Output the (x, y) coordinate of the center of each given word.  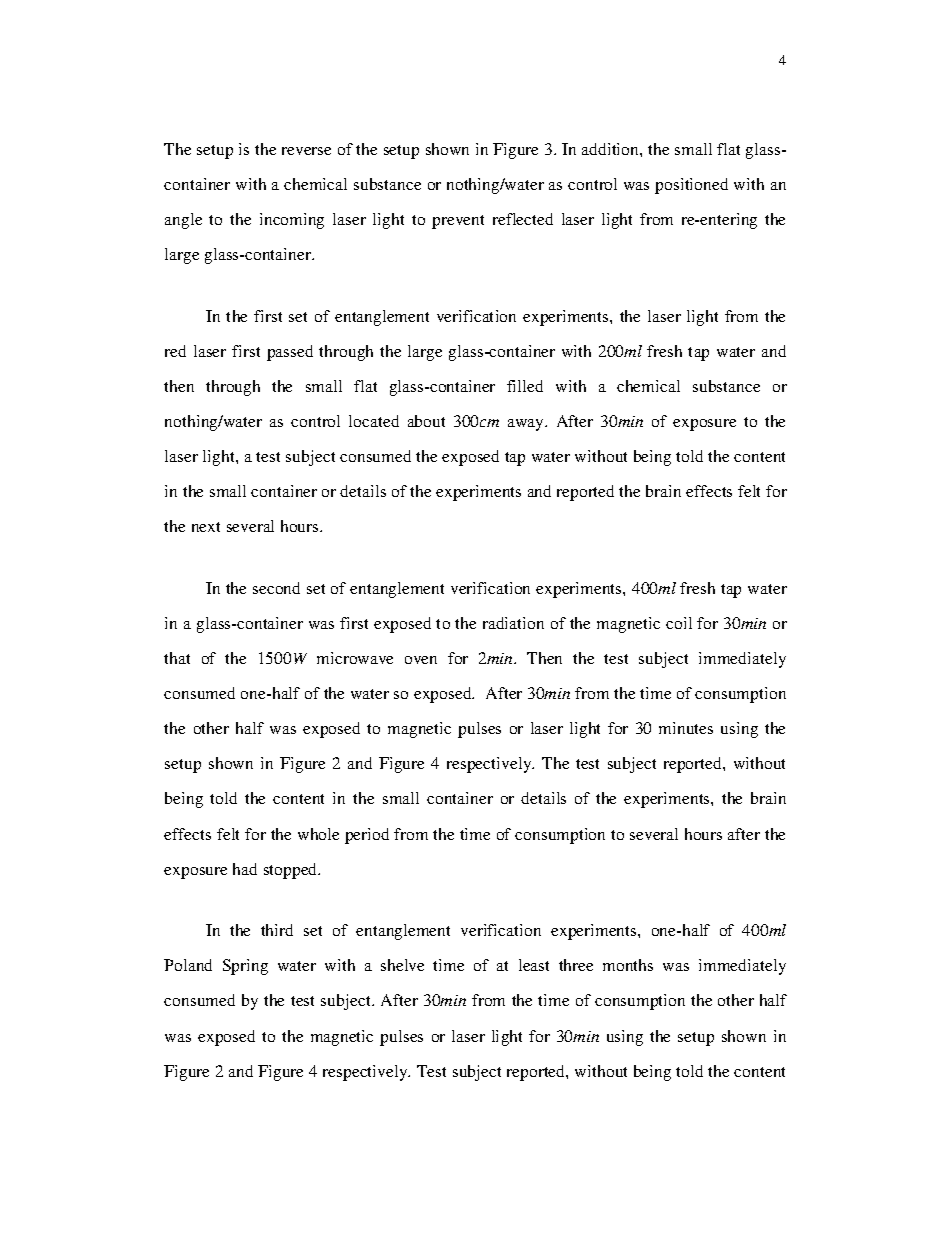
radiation (513, 623)
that (177, 658)
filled (525, 386)
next (206, 527)
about (426, 421)
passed (290, 353)
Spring (245, 967)
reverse (306, 151)
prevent (458, 222)
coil (679, 623)
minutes (686, 728)
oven (421, 660)
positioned (691, 186)
